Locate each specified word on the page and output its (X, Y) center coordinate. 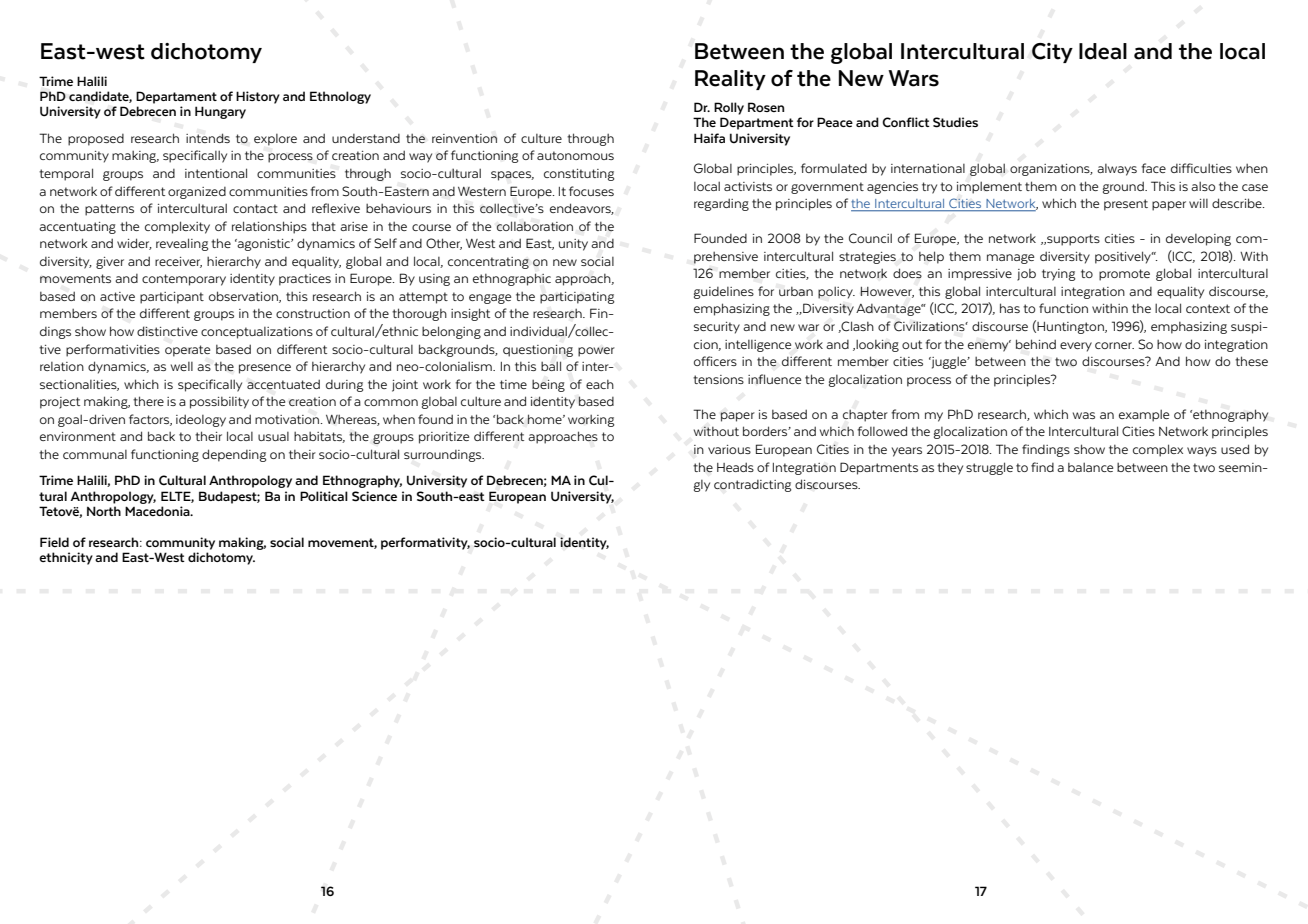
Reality (730, 80)
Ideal (1103, 51)
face (1153, 168)
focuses (591, 191)
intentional (216, 173)
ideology (201, 420)
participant (172, 298)
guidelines (724, 293)
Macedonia (158, 511)
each (600, 384)
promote (1124, 275)
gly (702, 486)
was (1084, 415)
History (258, 97)
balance (1090, 467)
